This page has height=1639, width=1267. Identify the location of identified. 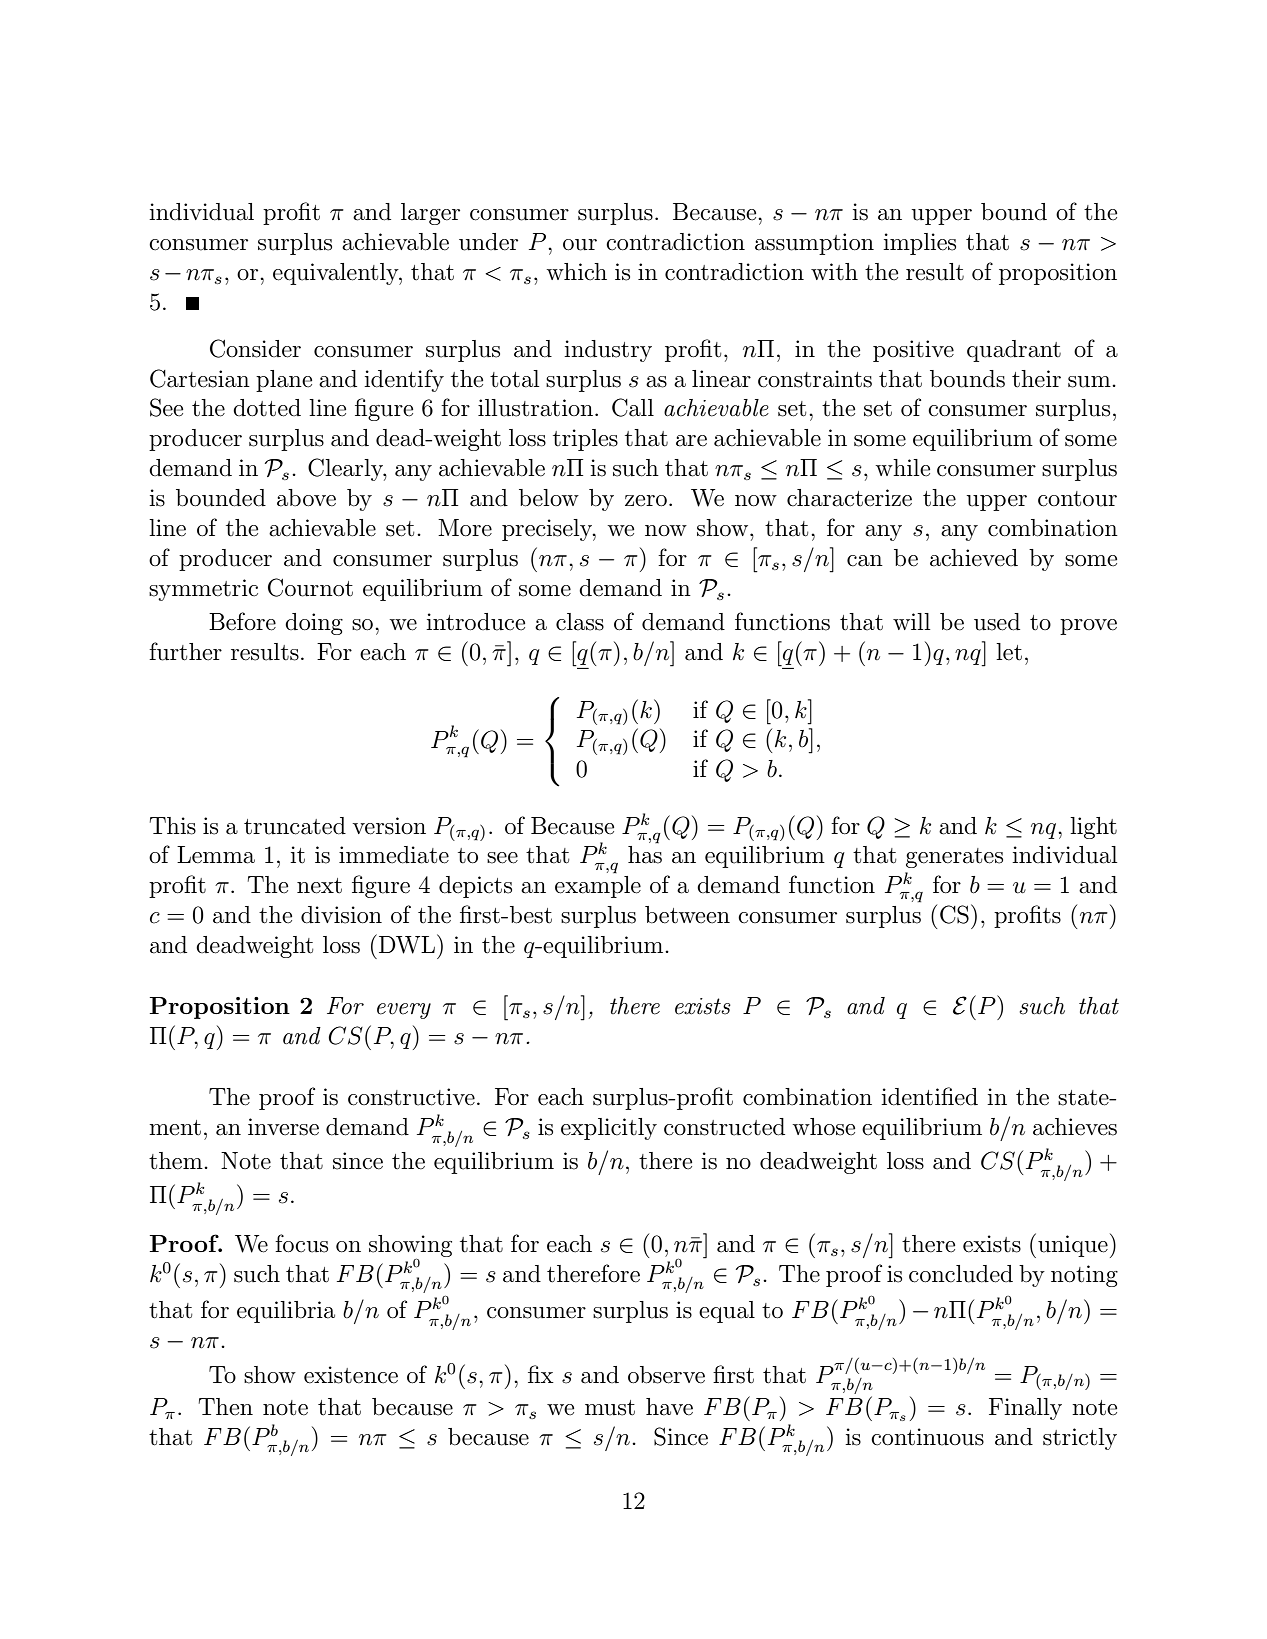
(929, 1096).
